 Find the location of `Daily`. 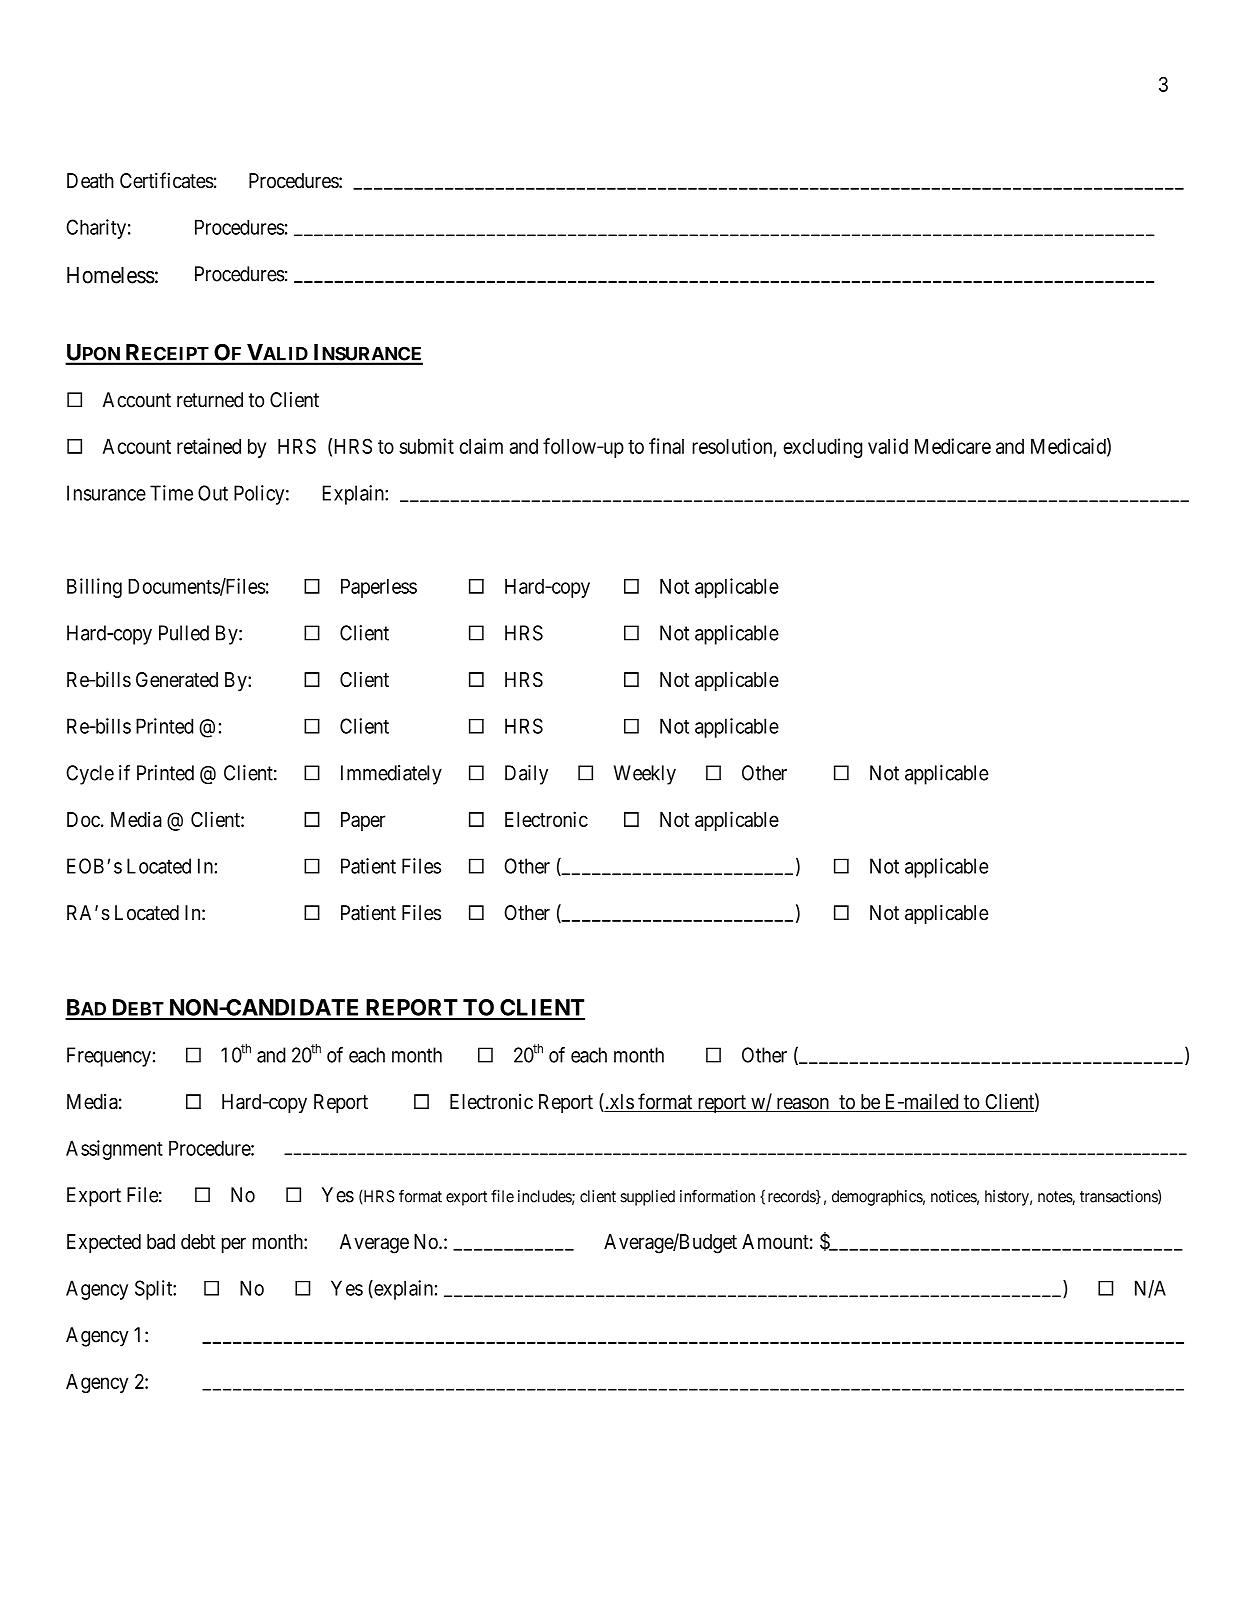

Daily is located at coordinates (526, 775).
